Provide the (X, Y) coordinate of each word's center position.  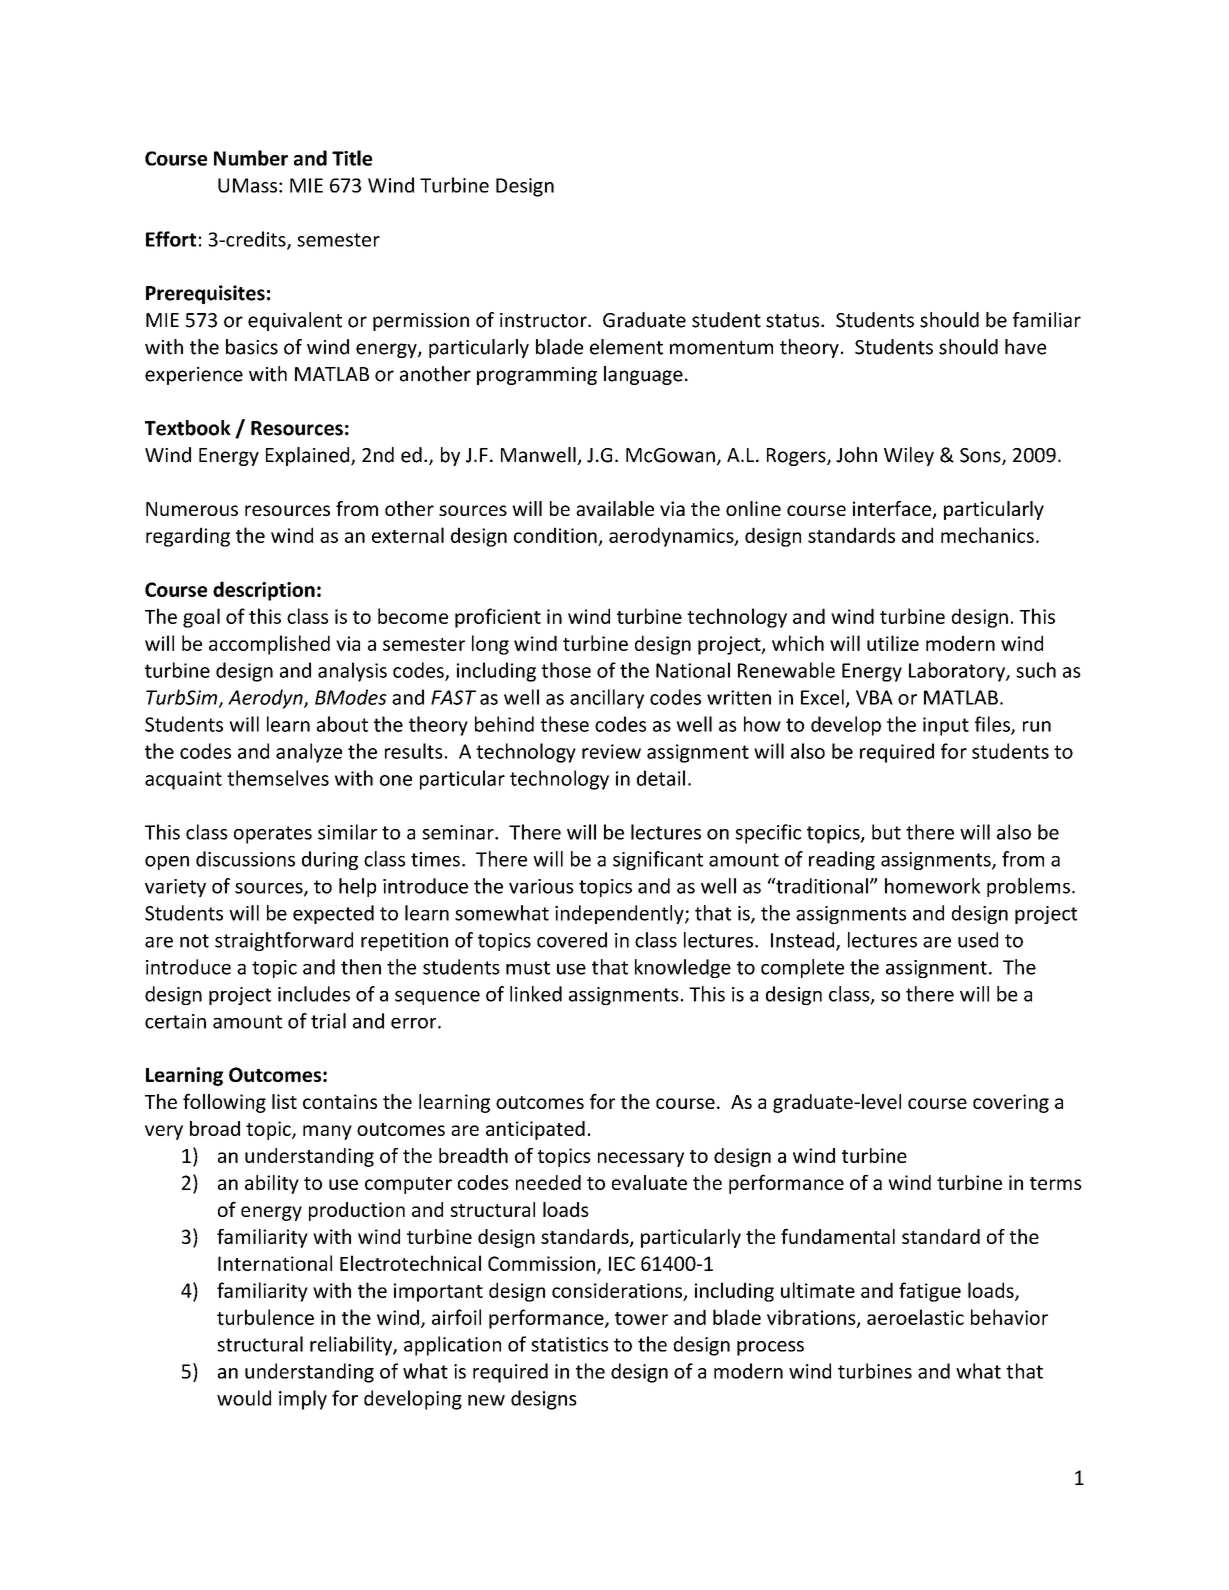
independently (620, 914)
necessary (641, 1159)
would (244, 1398)
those (566, 670)
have (1025, 347)
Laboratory (958, 672)
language (643, 375)
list (284, 1101)
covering (1011, 1103)
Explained (309, 456)
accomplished (269, 645)
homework (932, 886)
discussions (245, 859)
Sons (981, 456)
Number (251, 158)
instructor (544, 320)
